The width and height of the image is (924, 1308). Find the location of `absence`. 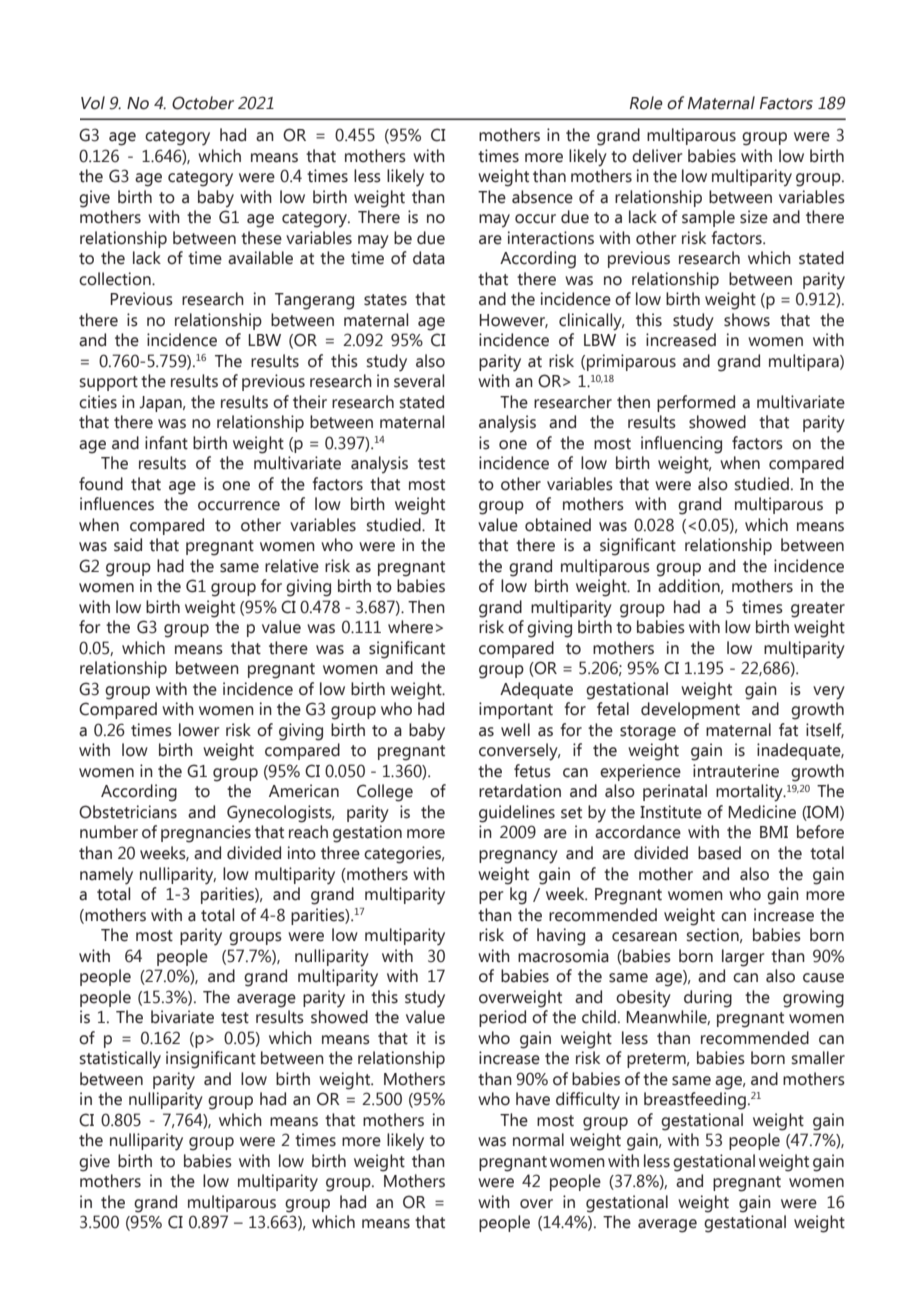

absence is located at coordinates (542, 197).
